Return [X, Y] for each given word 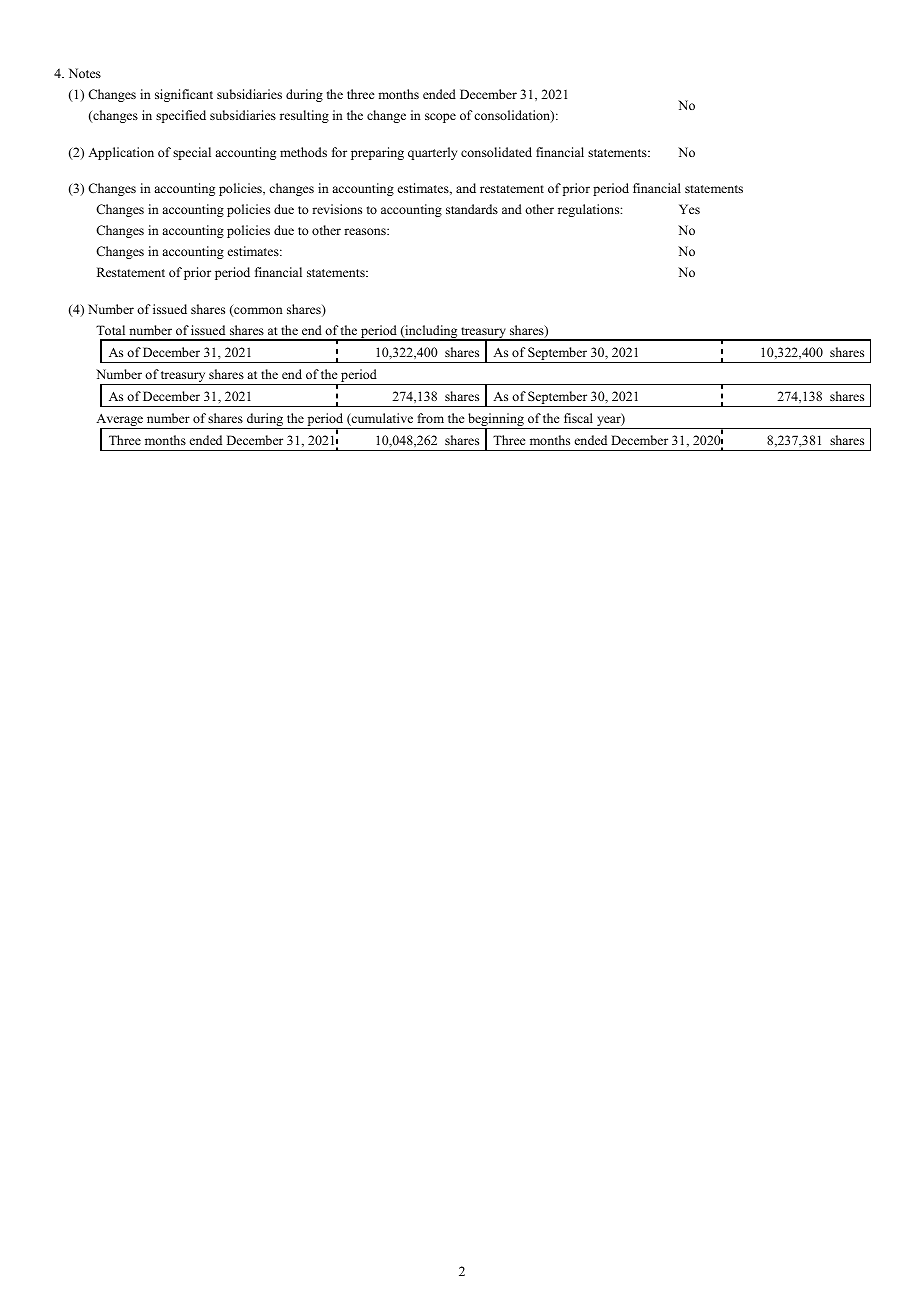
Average [121, 421]
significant [184, 95]
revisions [337, 209]
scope [440, 118]
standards [472, 209]
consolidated [496, 152]
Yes [689, 209]
